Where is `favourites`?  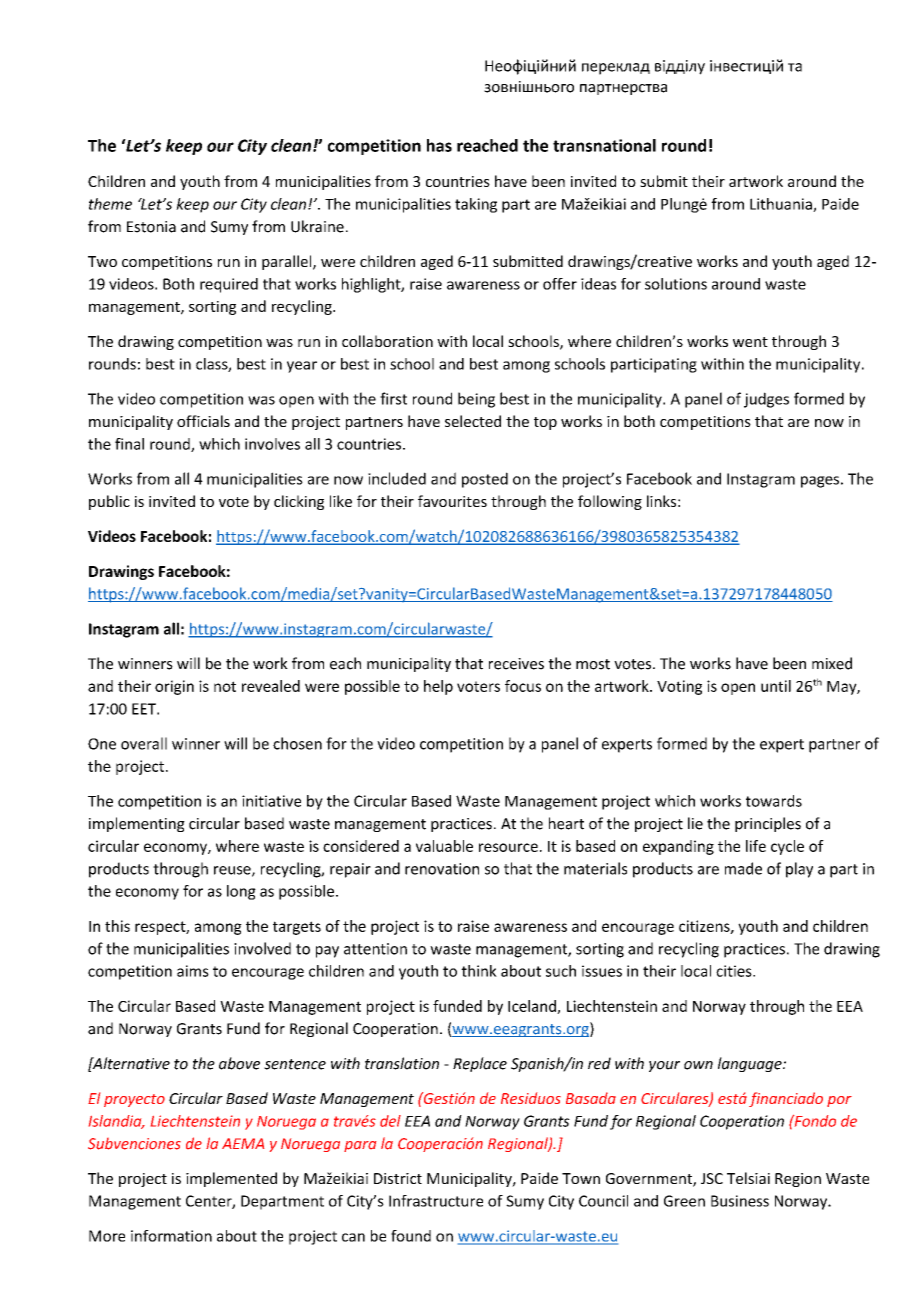 favourites is located at coordinates (452, 501).
